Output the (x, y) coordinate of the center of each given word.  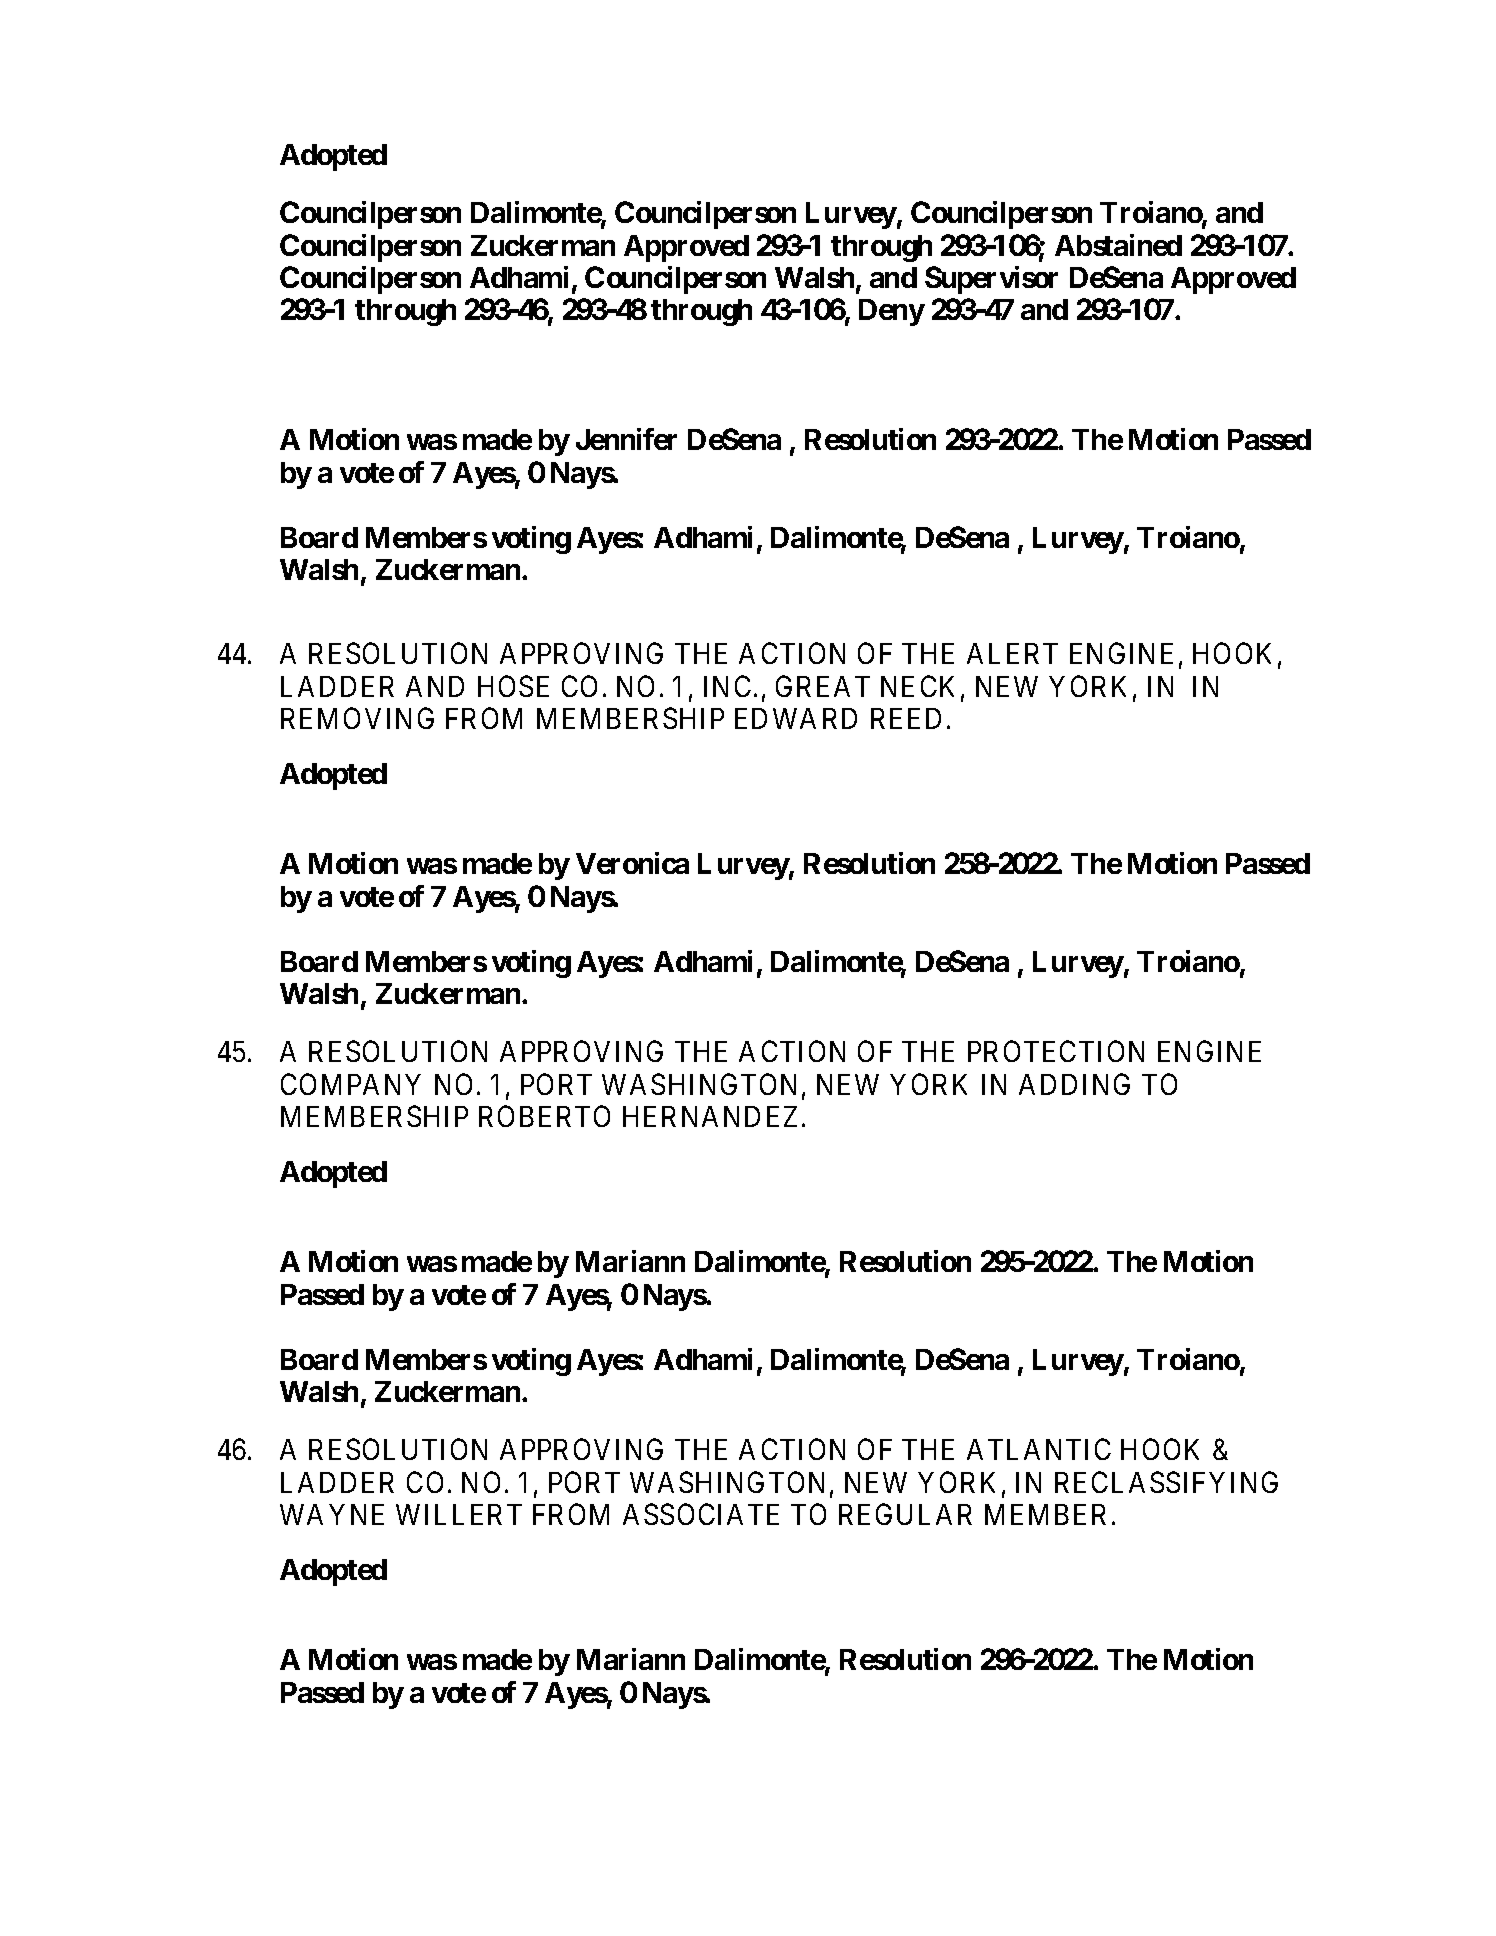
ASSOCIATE (701, 1514)
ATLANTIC (1039, 1449)
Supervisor (991, 280)
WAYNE (332, 1514)
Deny (892, 312)
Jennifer (626, 439)
